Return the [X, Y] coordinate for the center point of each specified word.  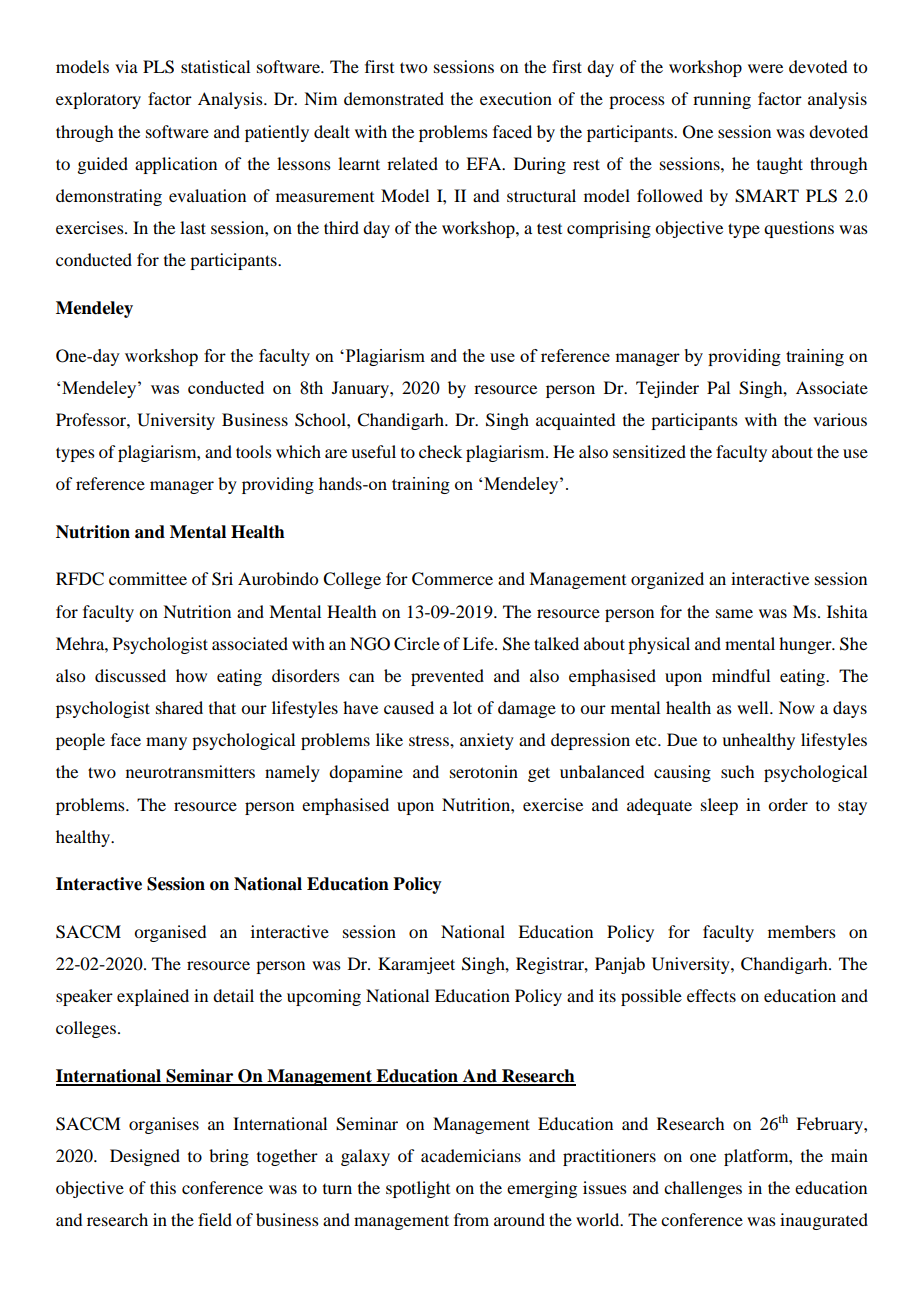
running [722, 100]
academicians [471, 1155]
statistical [215, 66]
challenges [703, 1189]
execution [516, 98]
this [163, 1187]
